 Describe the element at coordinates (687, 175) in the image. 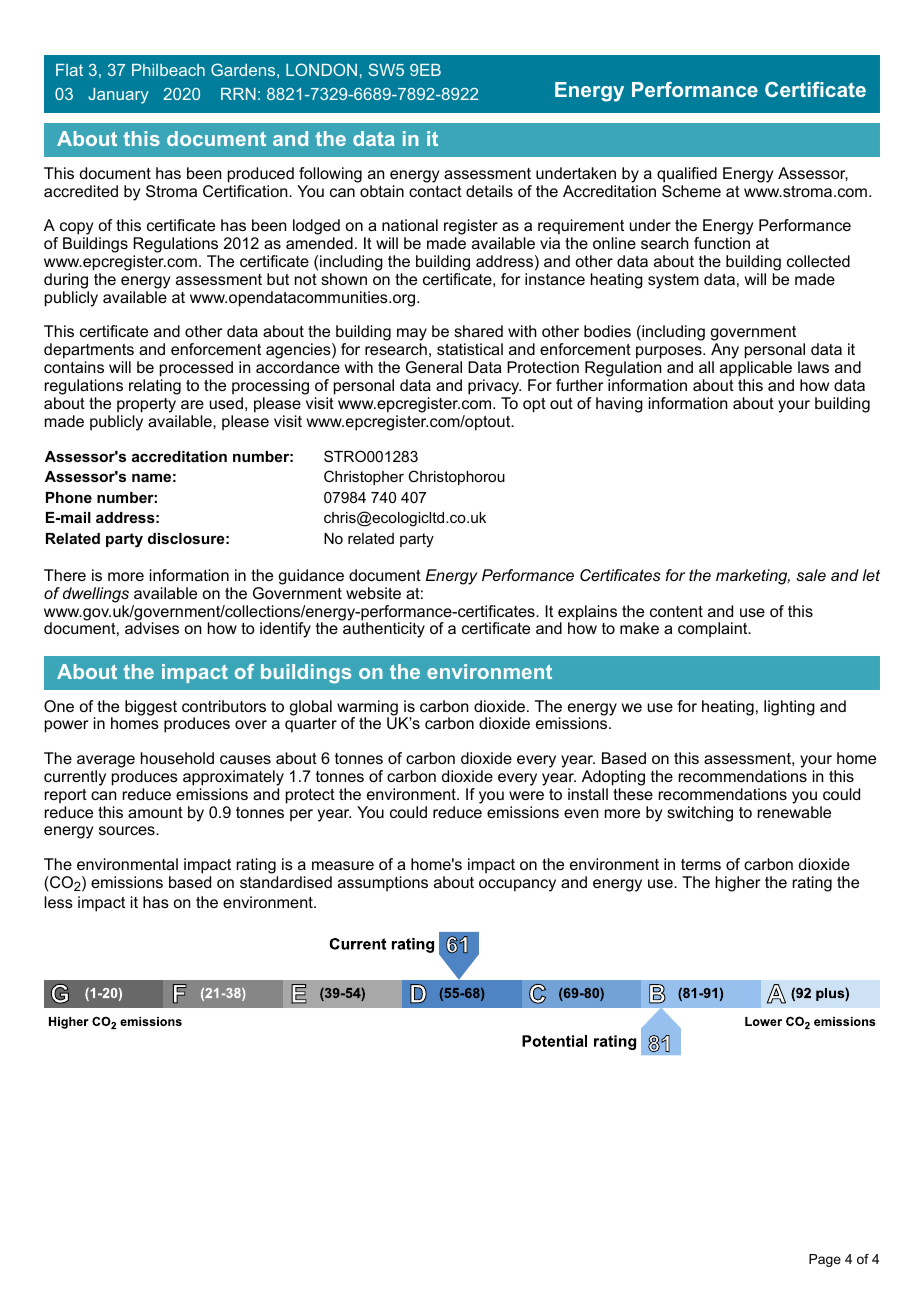

I see `qualified` at that location.
